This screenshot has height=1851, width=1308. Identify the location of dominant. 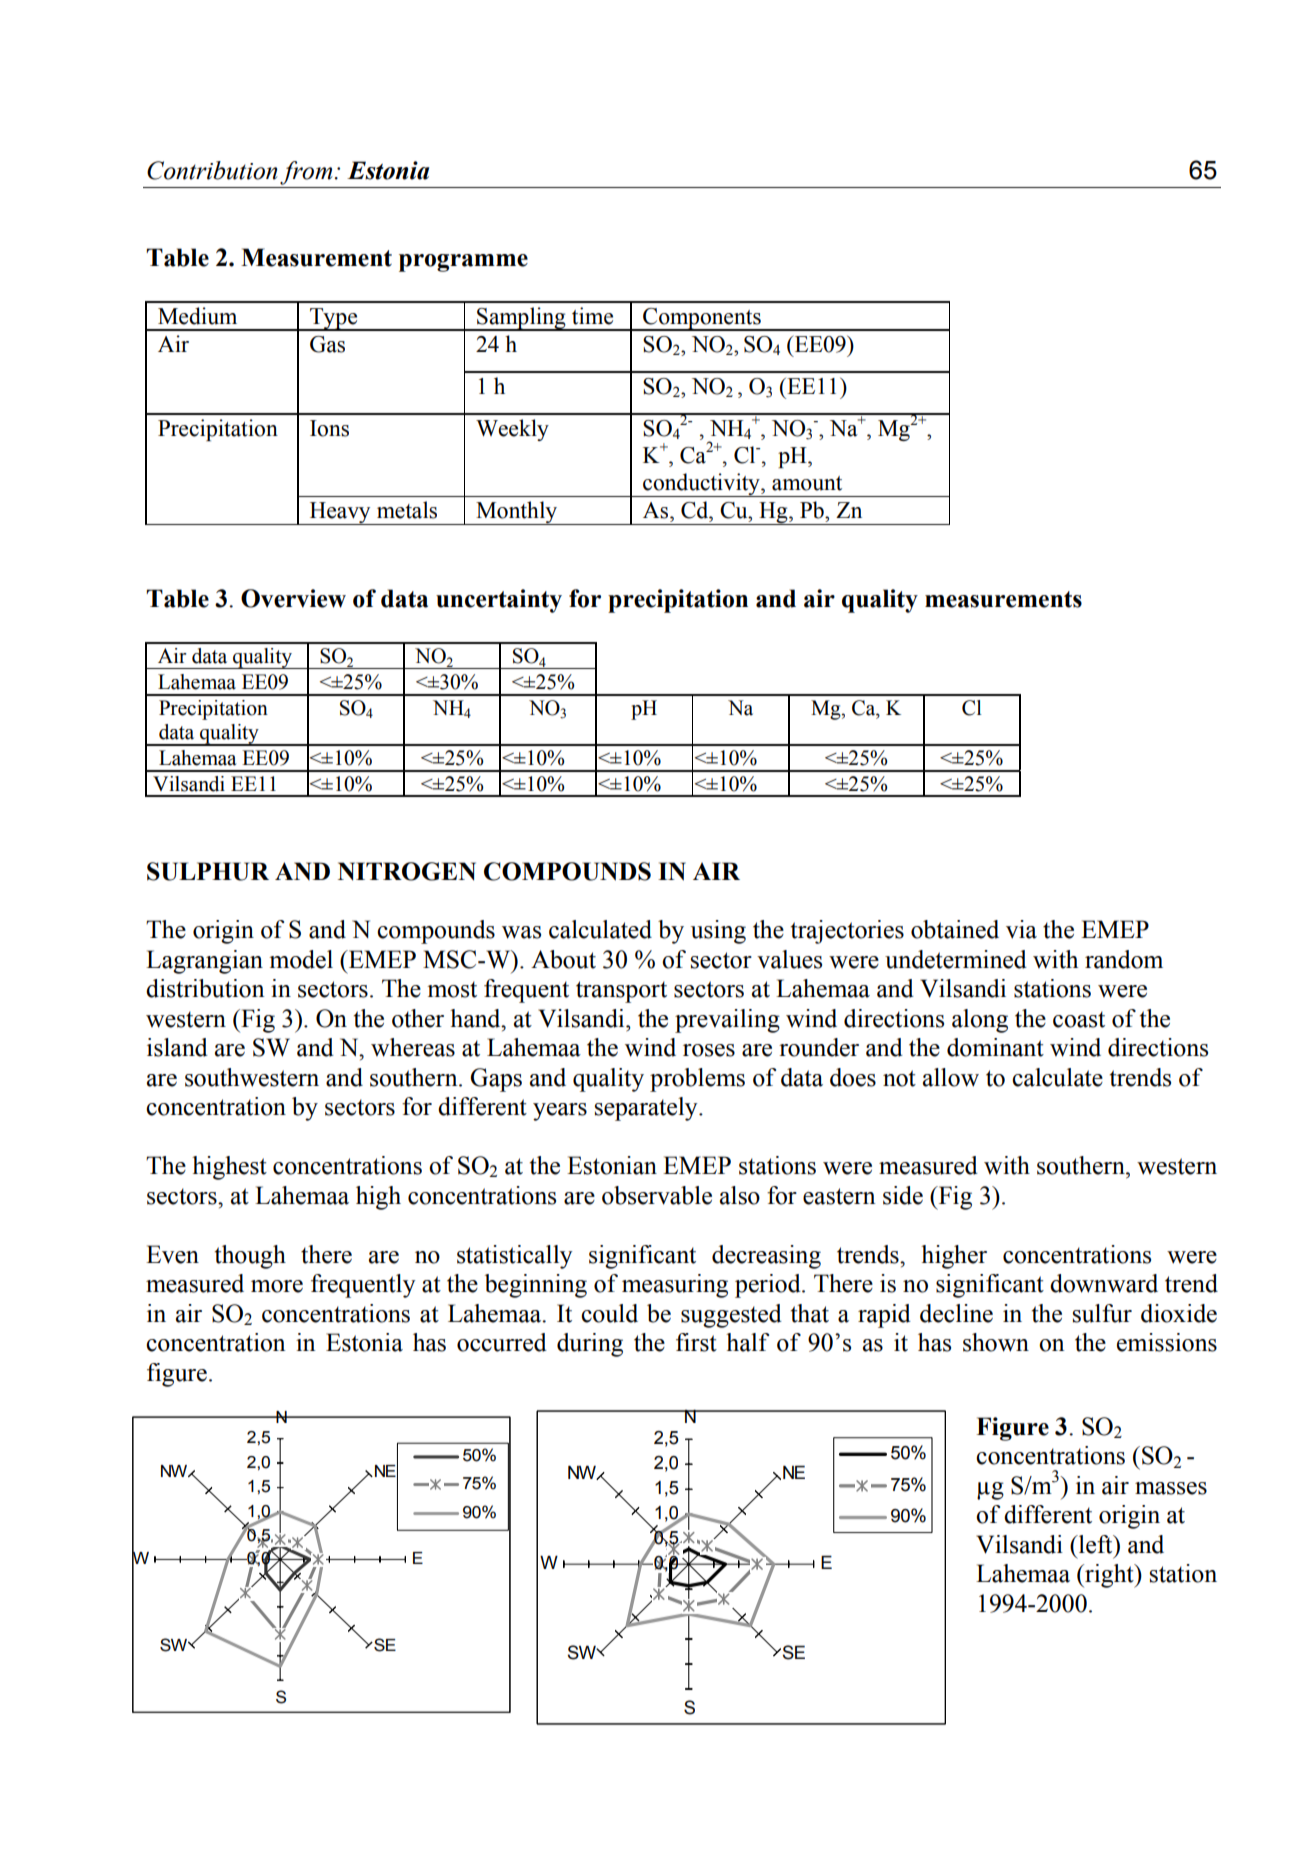
(995, 1047).
